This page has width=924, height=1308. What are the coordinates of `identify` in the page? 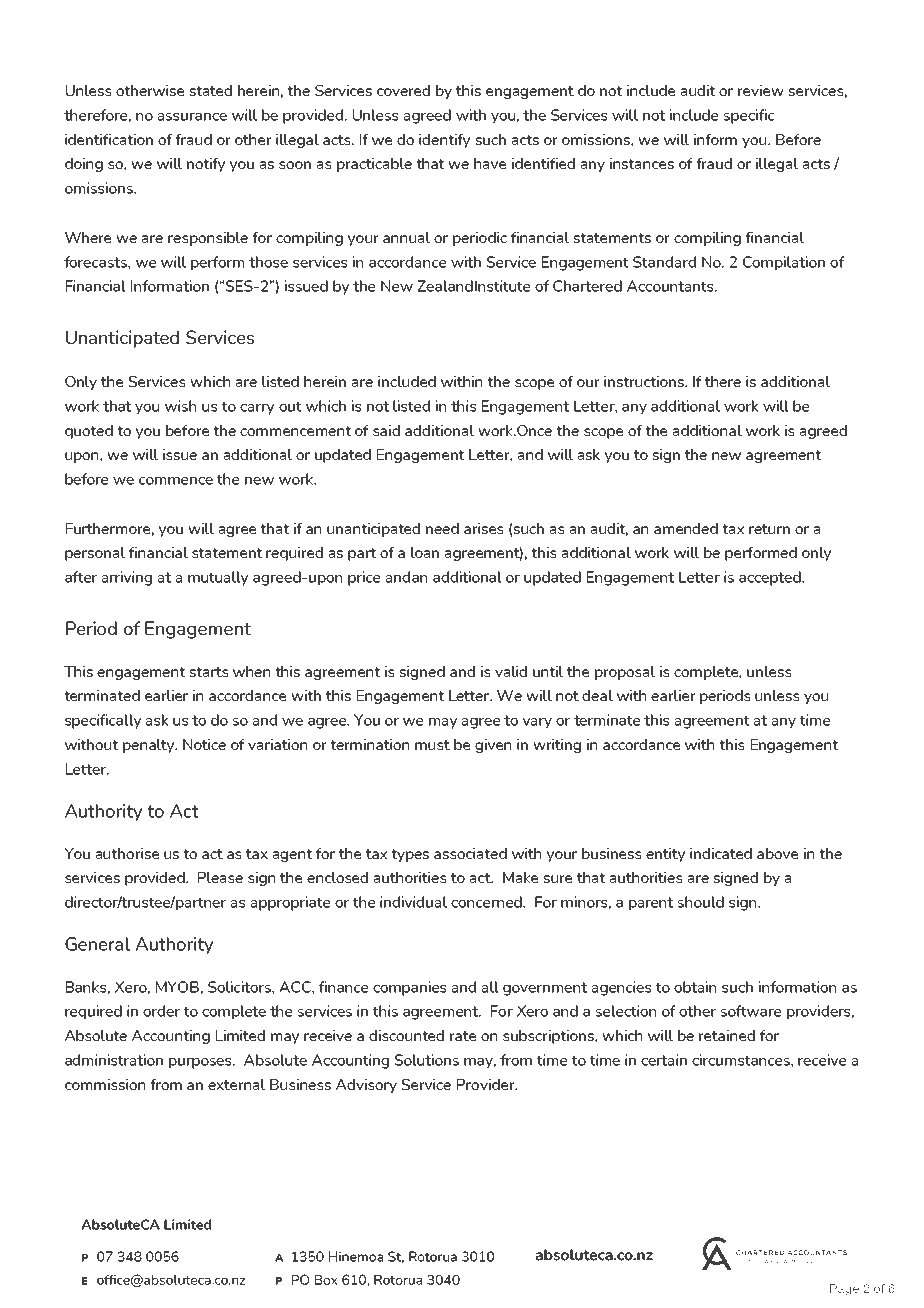 It's located at (444, 141).
